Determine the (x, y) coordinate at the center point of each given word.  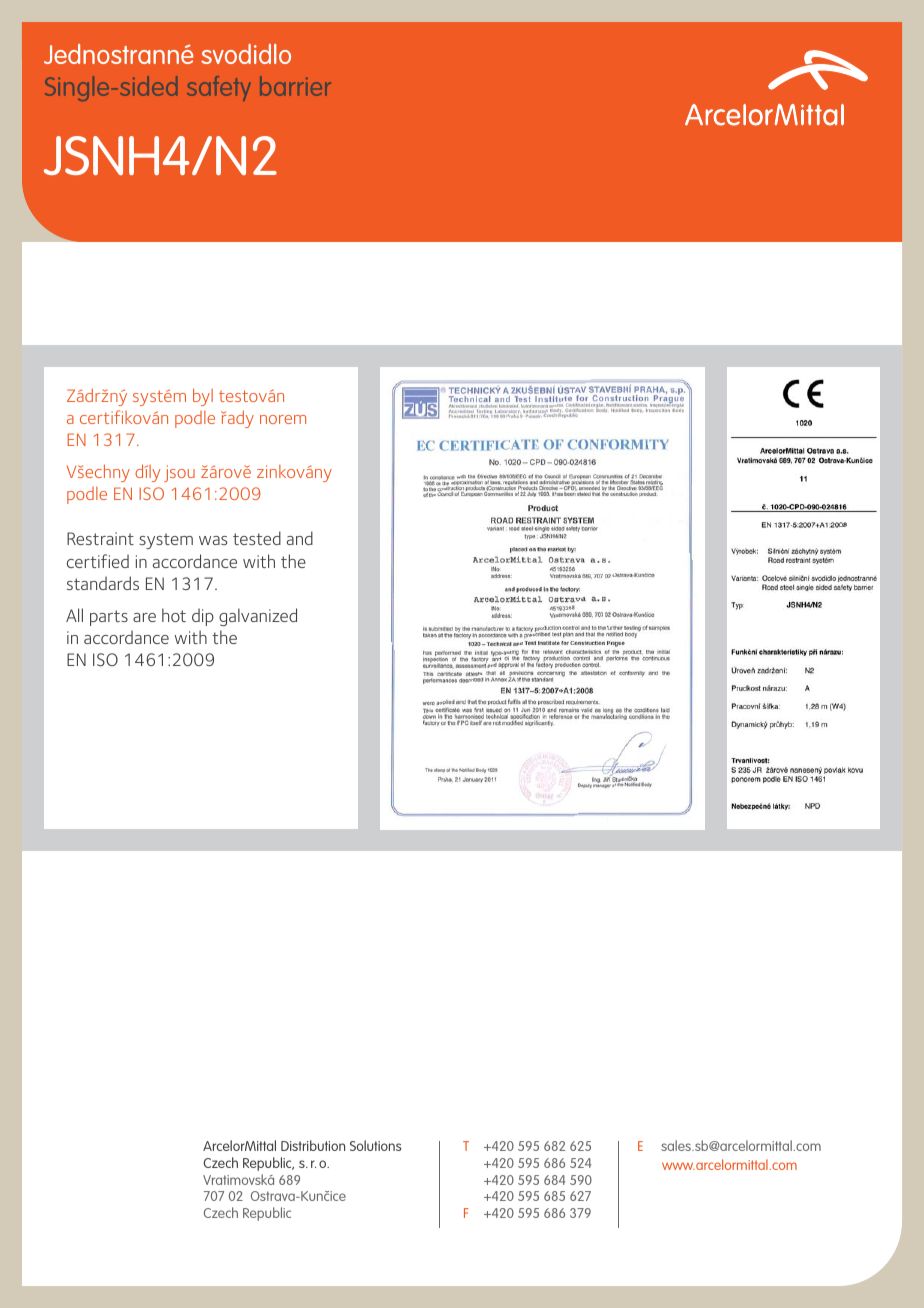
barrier (295, 86)
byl (203, 397)
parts (109, 618)
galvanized (258, 617)
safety (219, 88)
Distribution (313, 1145)
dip (203, 617)
